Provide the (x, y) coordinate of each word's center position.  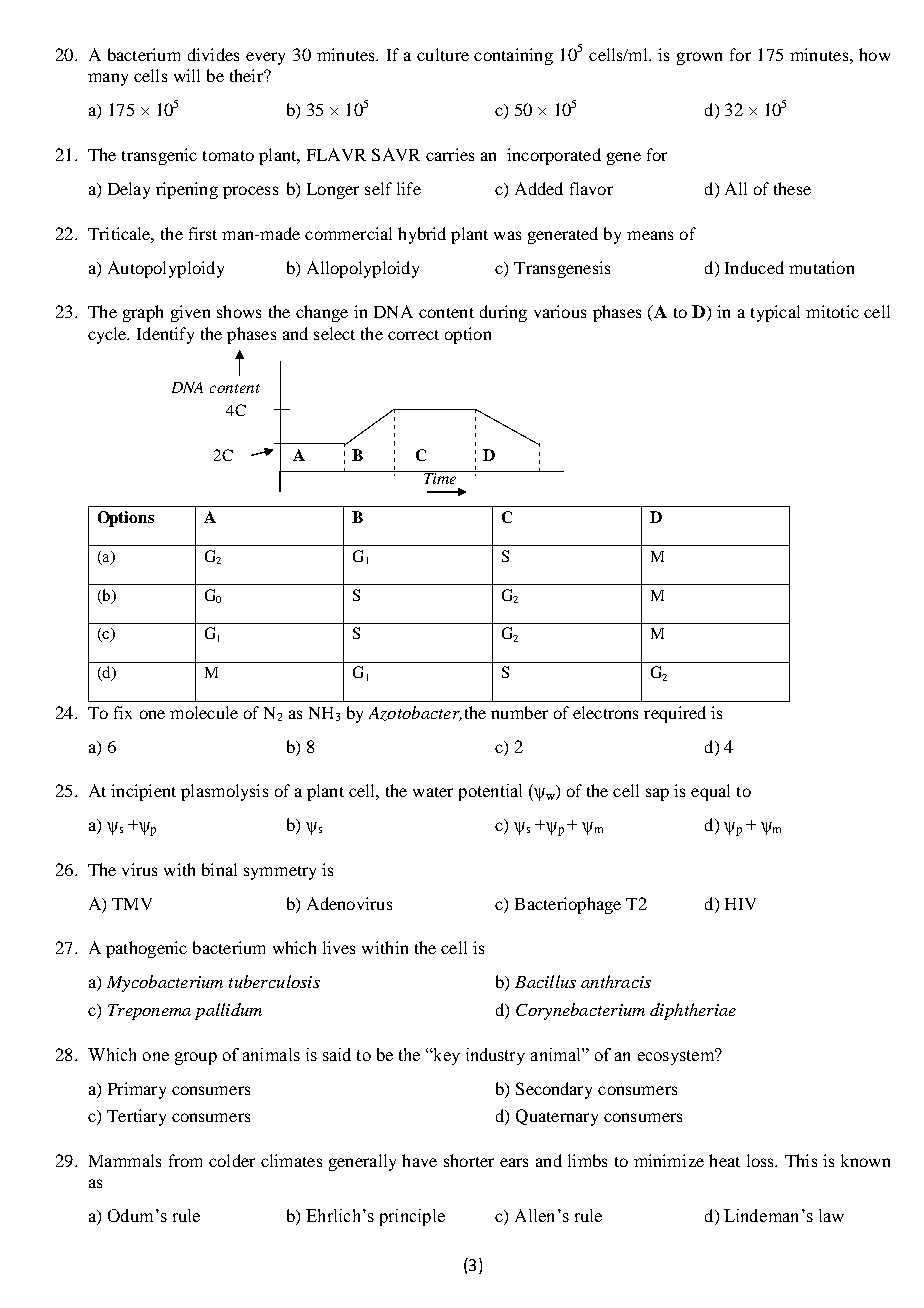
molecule (204, 712)
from (185, 1160)
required (675, 714)
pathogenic (146, 949)
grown (699, 58)
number (519, 712)
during (503, 313)
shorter (469, 1160)
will (187, 75)
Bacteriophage (568, 905)
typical (775, 313)
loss (761, 1160)
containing (513, 56)
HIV (740, 904)
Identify (165, 335)
